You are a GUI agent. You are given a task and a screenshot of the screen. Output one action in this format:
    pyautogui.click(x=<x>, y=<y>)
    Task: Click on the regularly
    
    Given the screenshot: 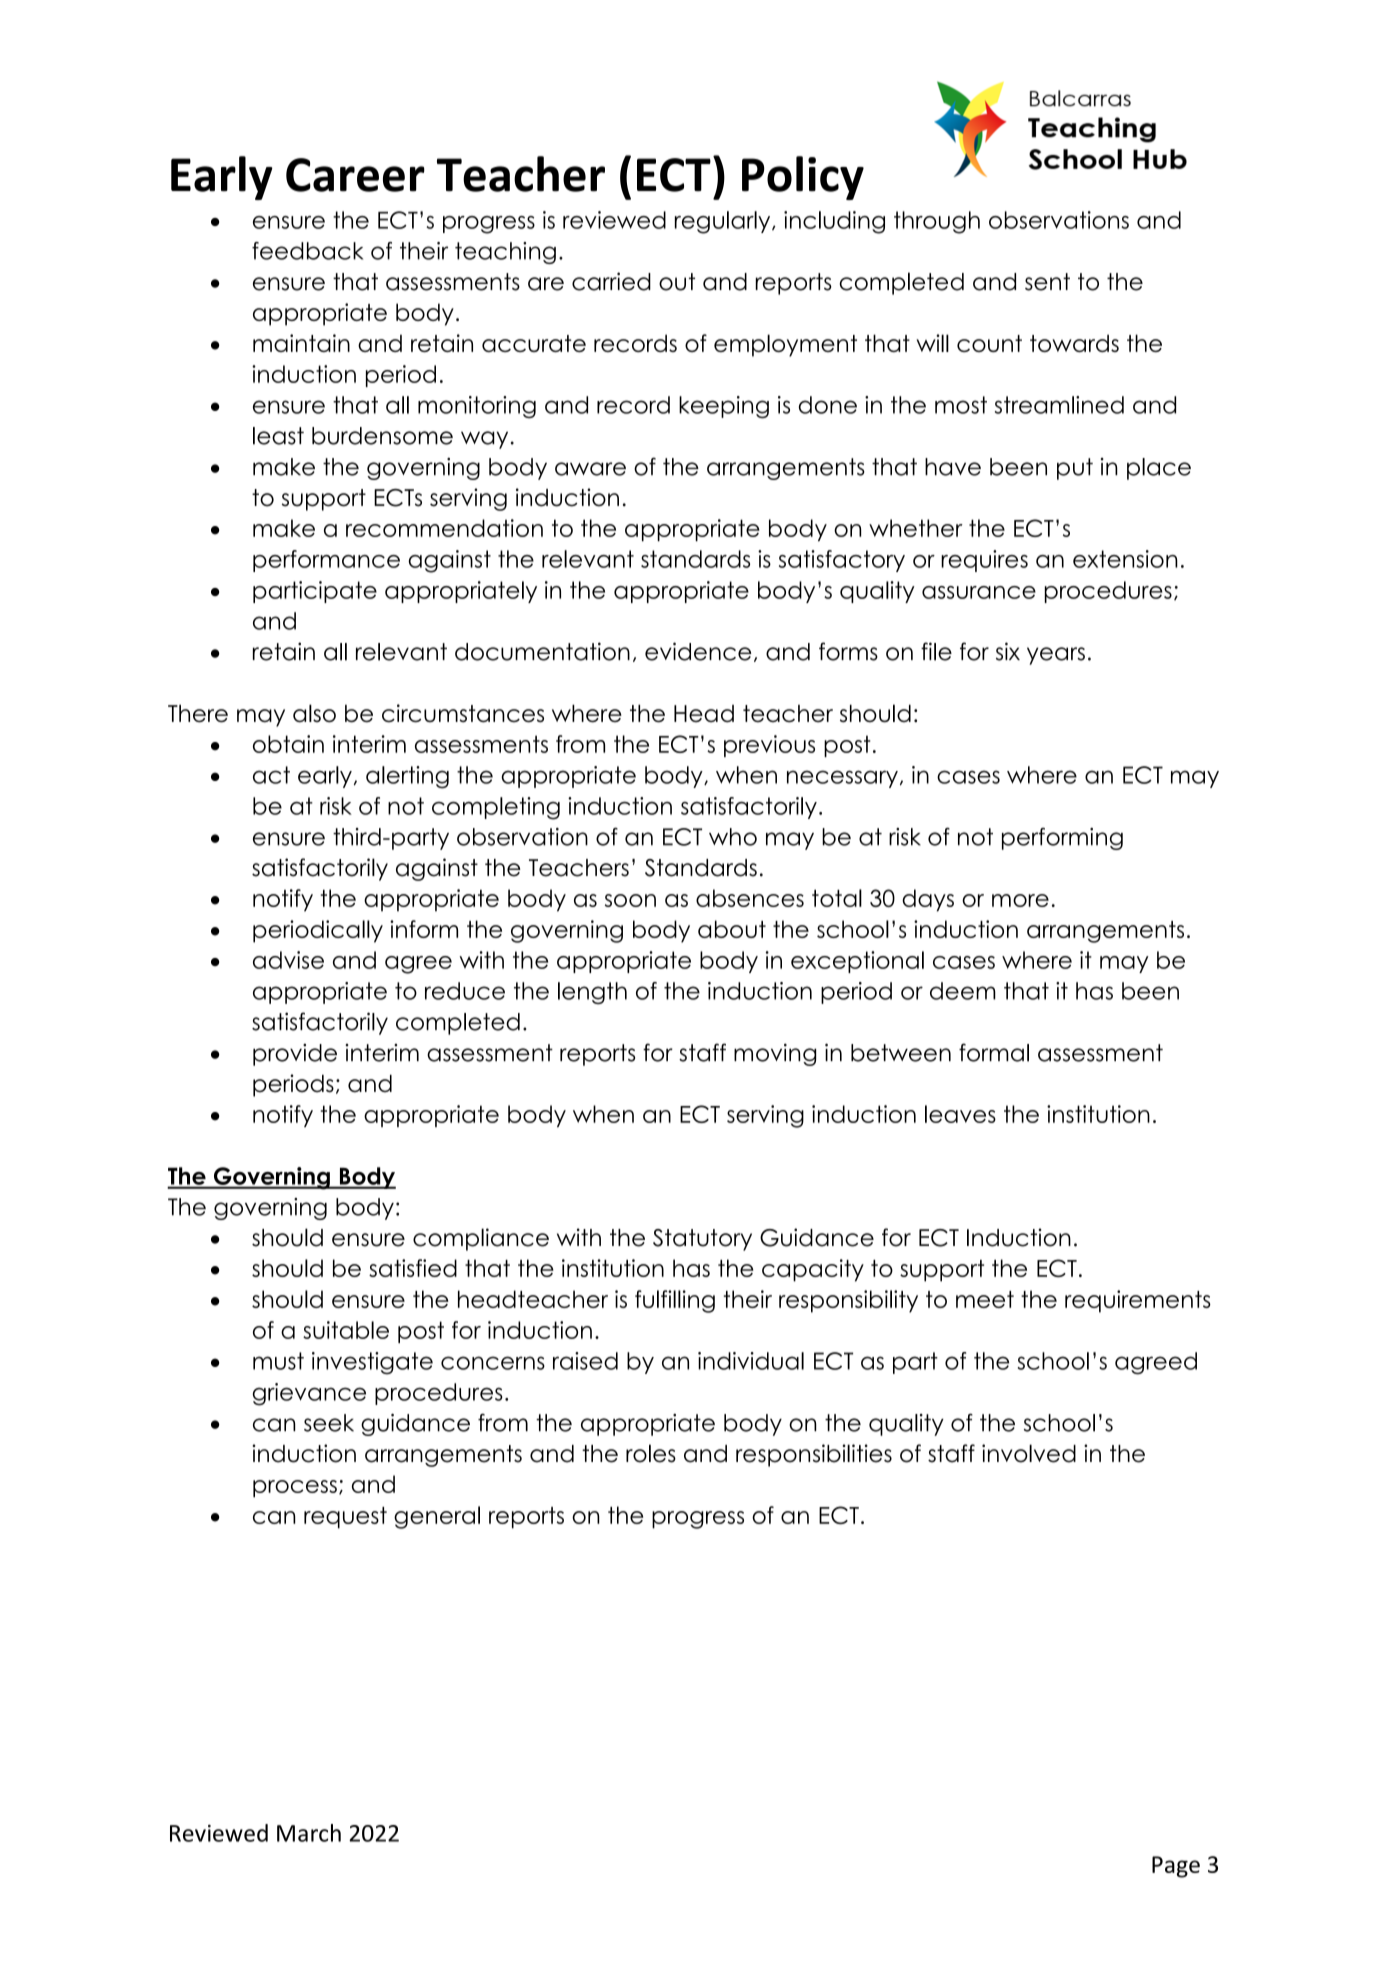 What is the action you would take?
    pyautogui.click(x=724, y=222)
